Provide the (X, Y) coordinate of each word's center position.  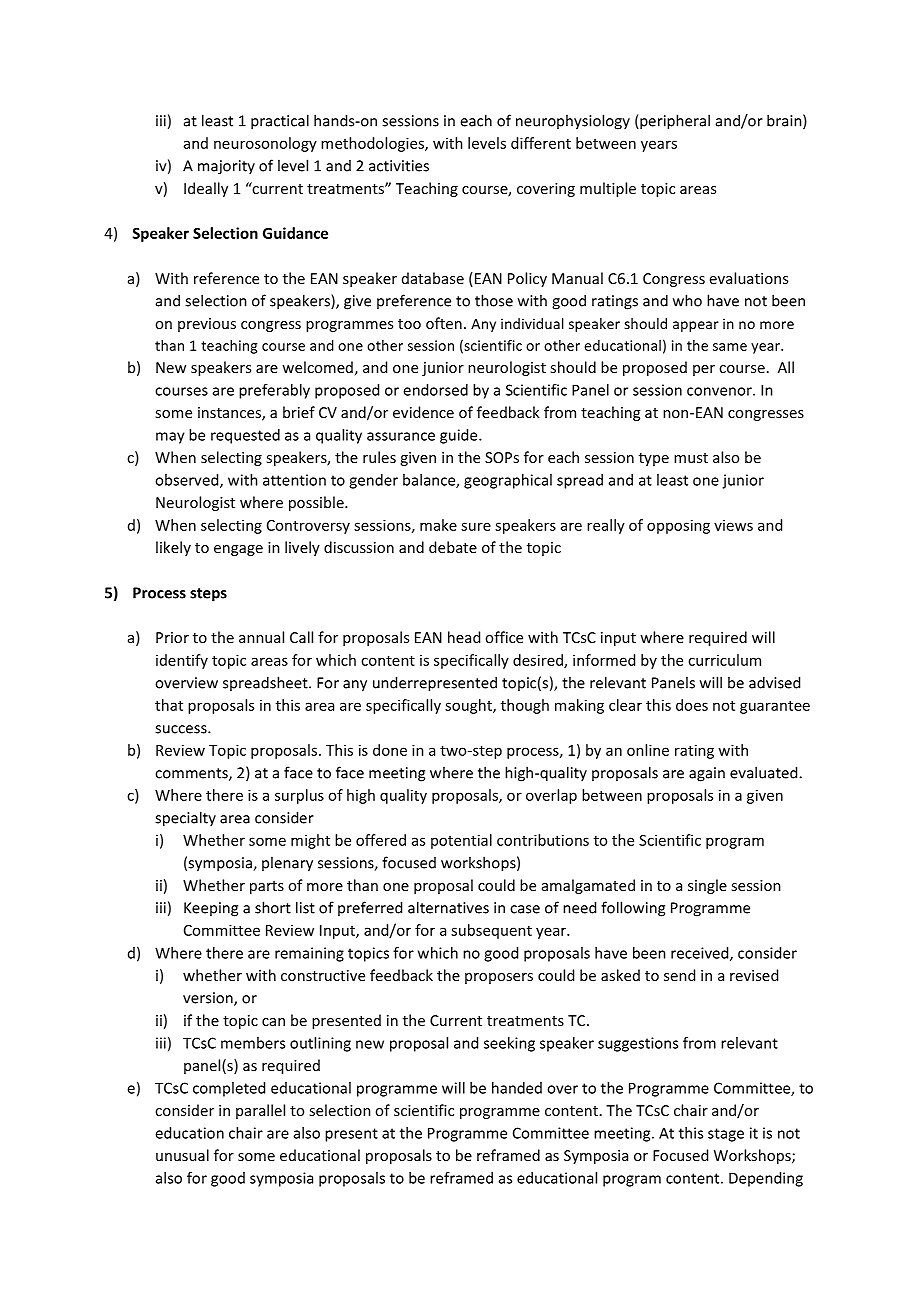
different (541, 143)
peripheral (674, 122)
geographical (508, 481)
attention (294, 480)
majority (226, 167)
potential (461, 841)
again (707, 774)
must (691, 458)
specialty (185, 819)
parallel (260, 1111)
